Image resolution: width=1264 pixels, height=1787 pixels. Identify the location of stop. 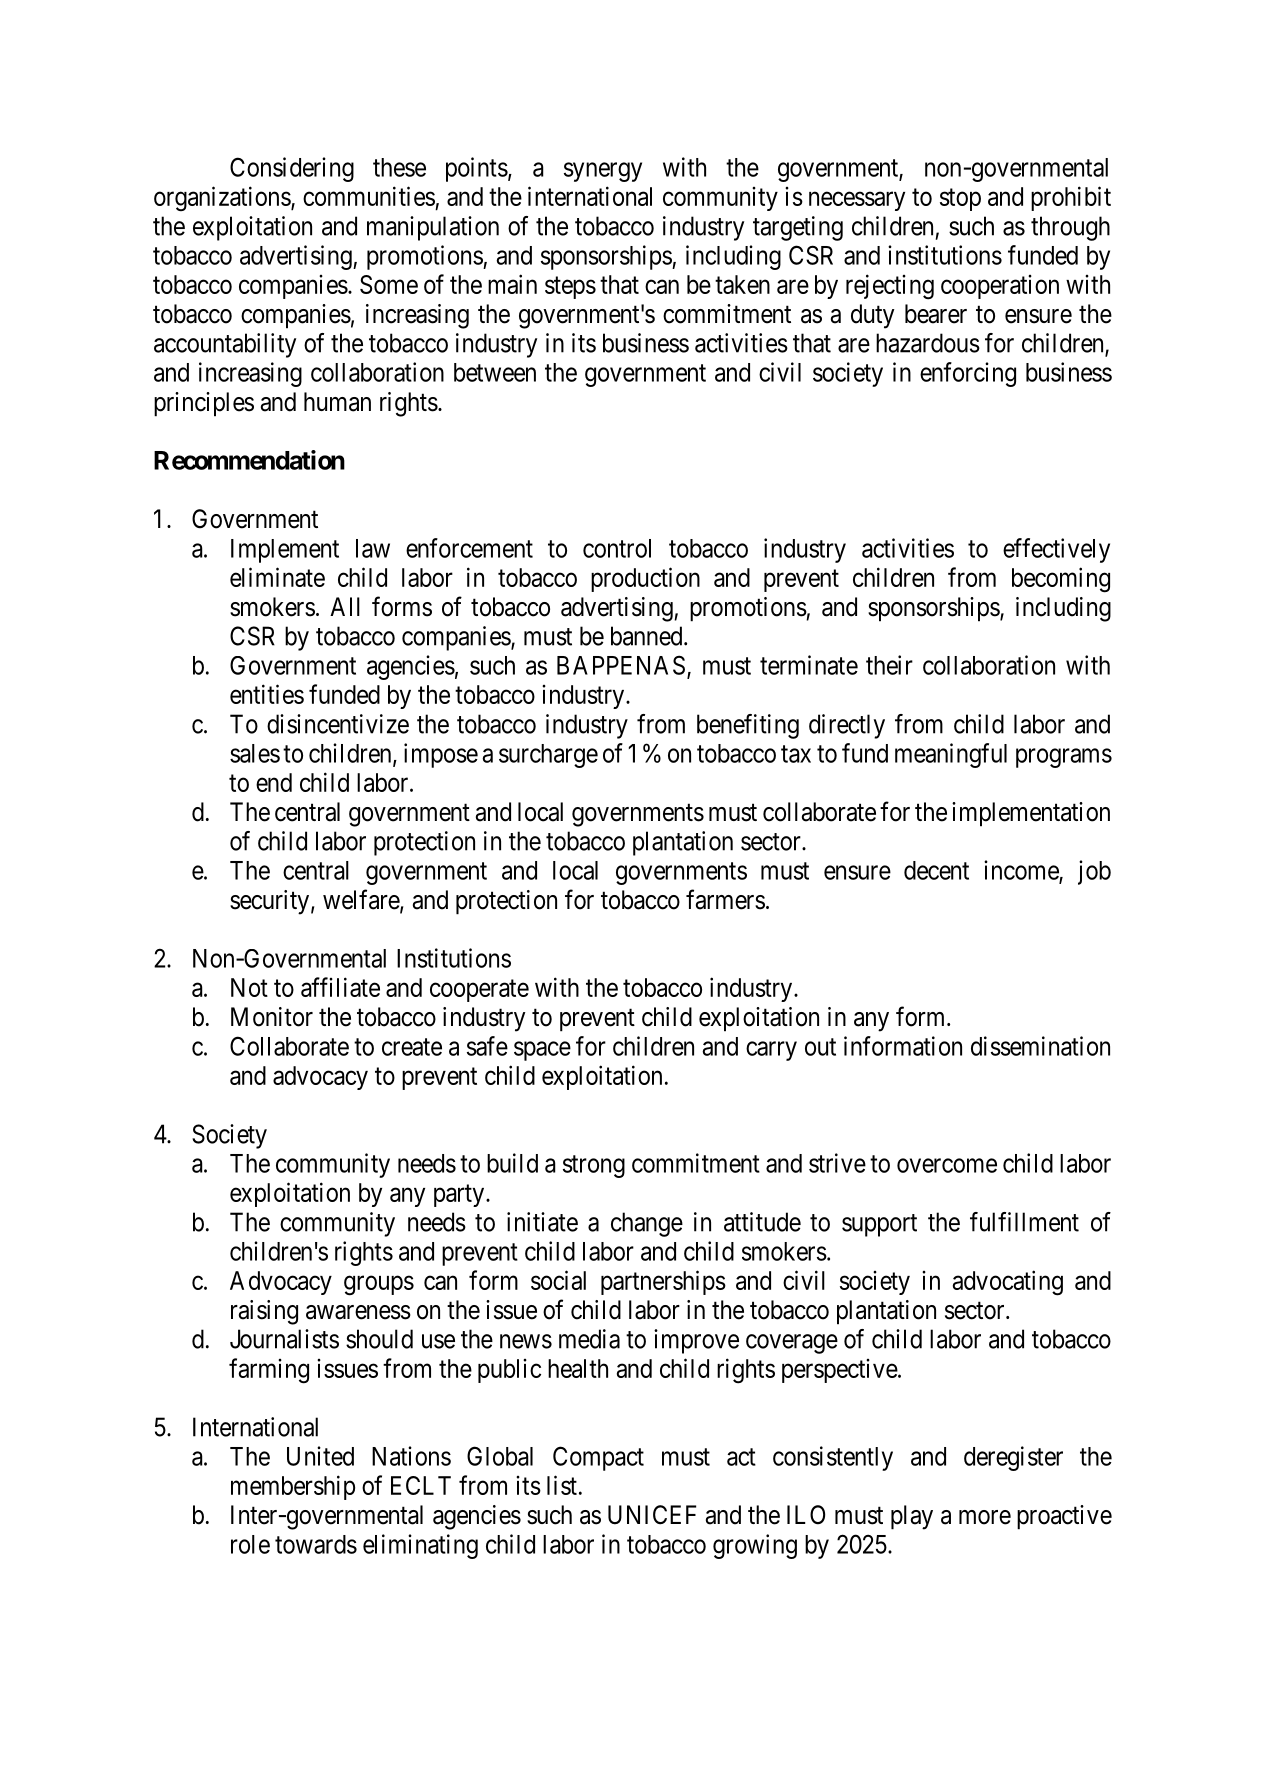
(960, 200).
